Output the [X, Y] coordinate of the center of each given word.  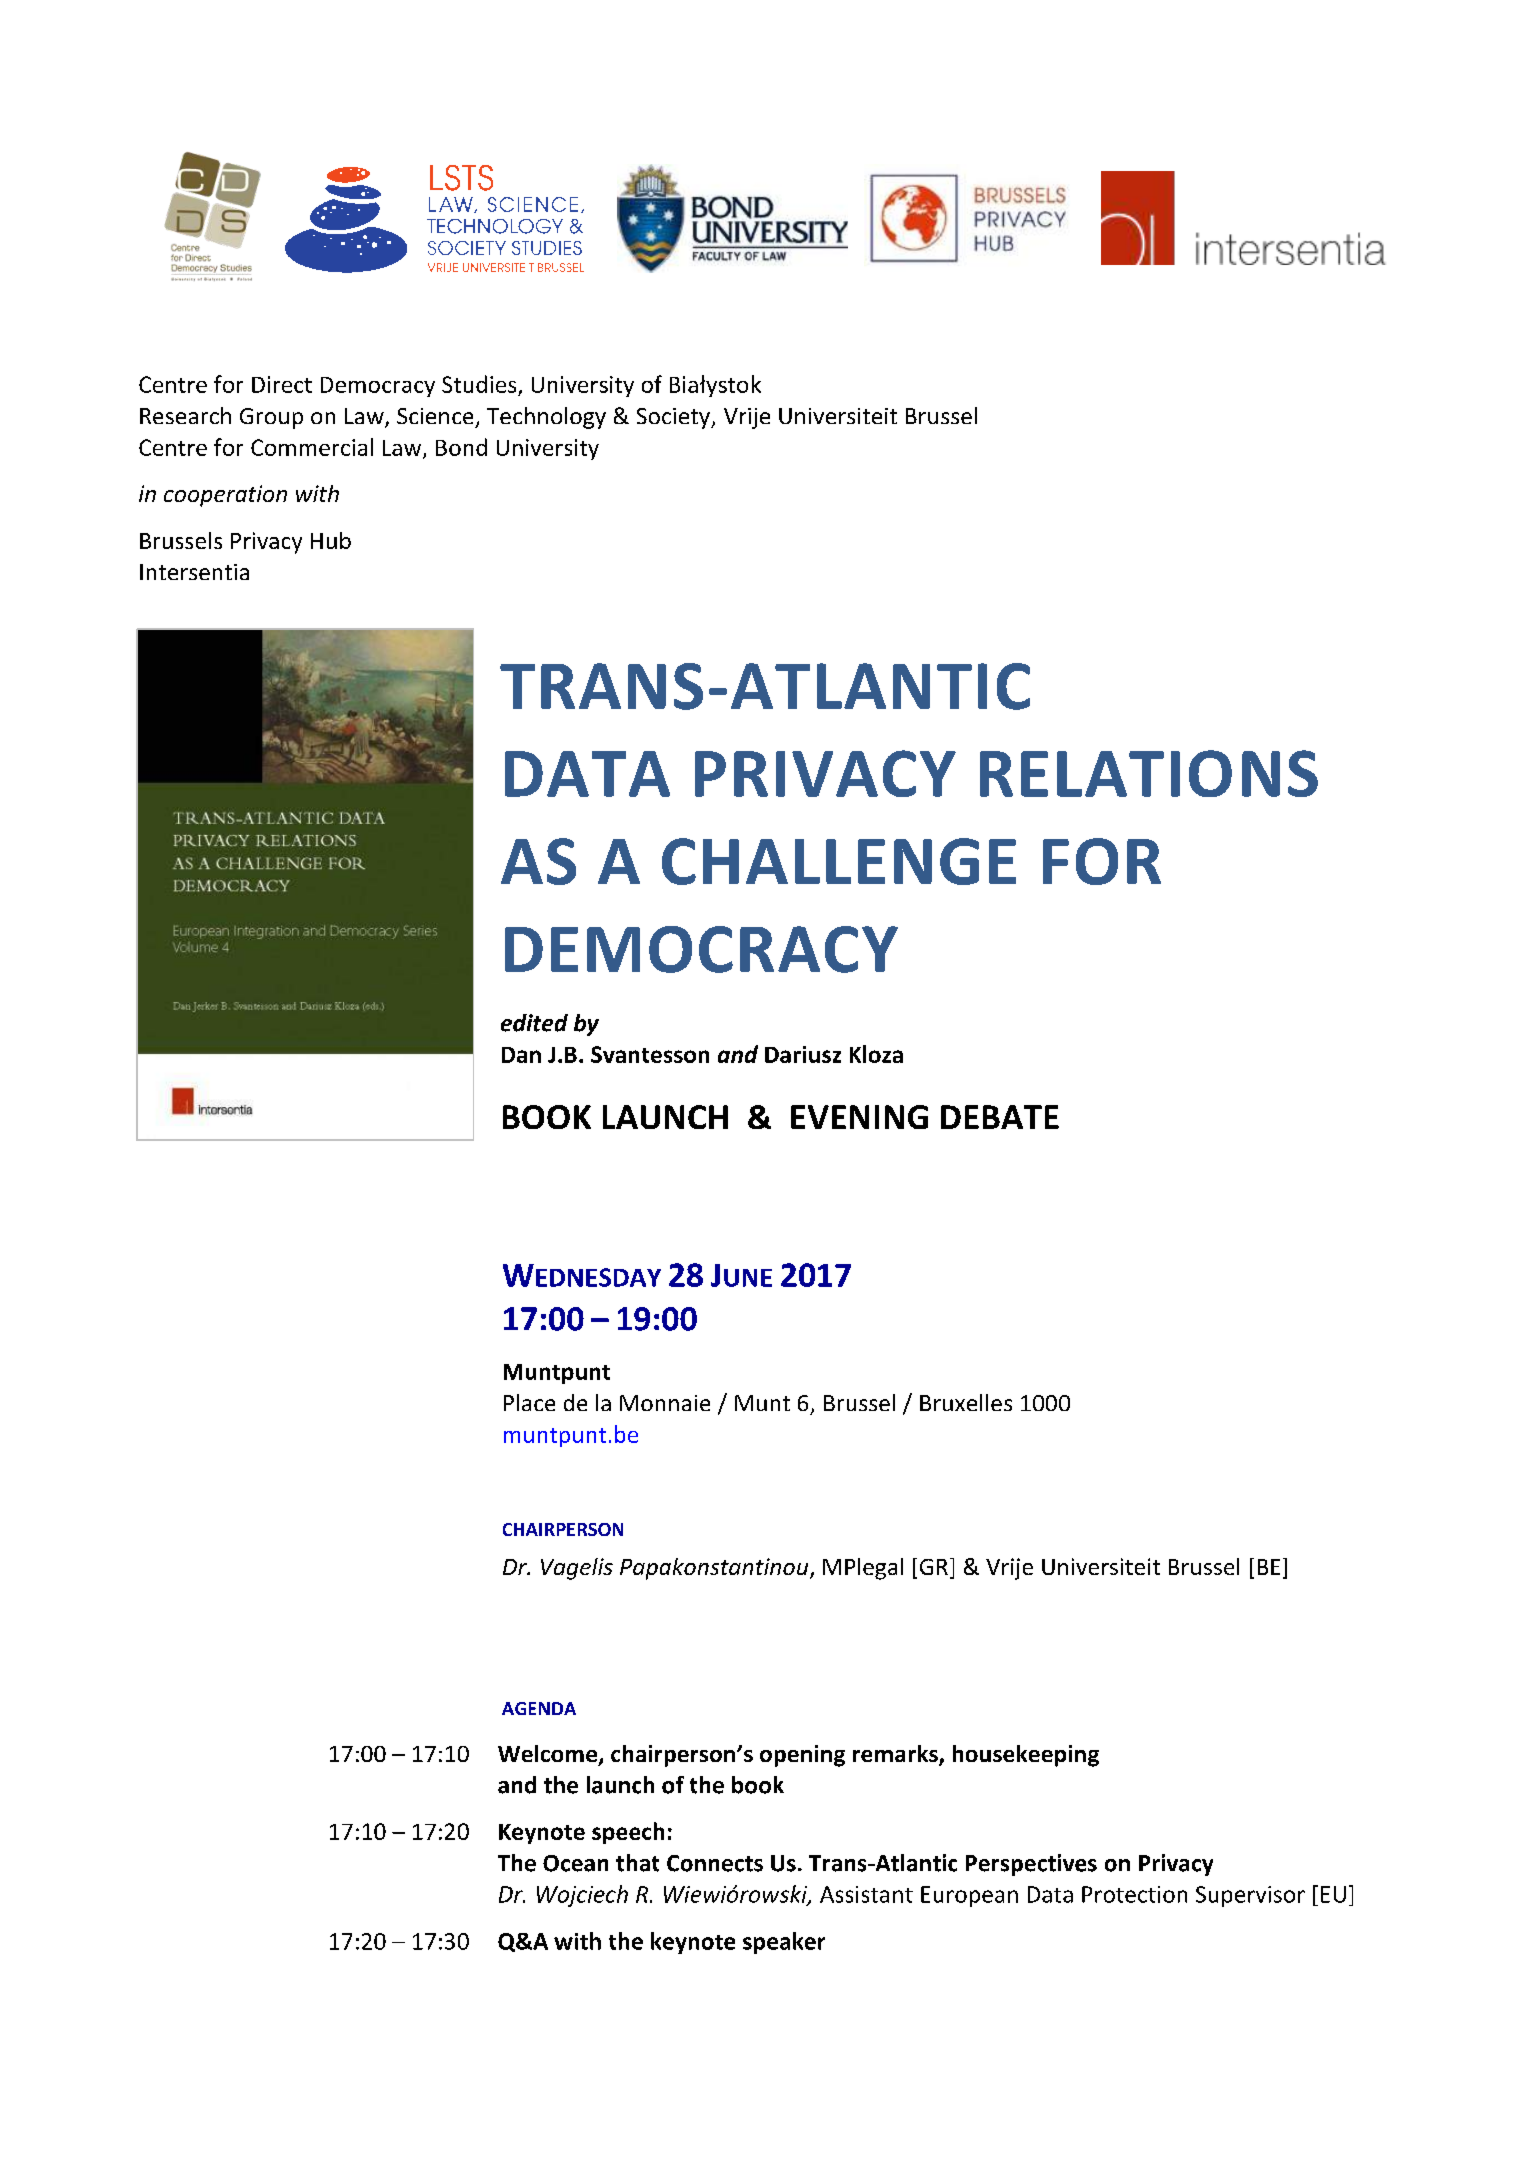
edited [534, 1023]
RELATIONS [1149, 773]
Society [674, 418]
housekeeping [1026, 1756]
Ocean [575, 1863]
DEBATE [1000, 1117]
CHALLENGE [839, 861]
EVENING [859, 1117]
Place [529, 1402]
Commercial [312, 447]
